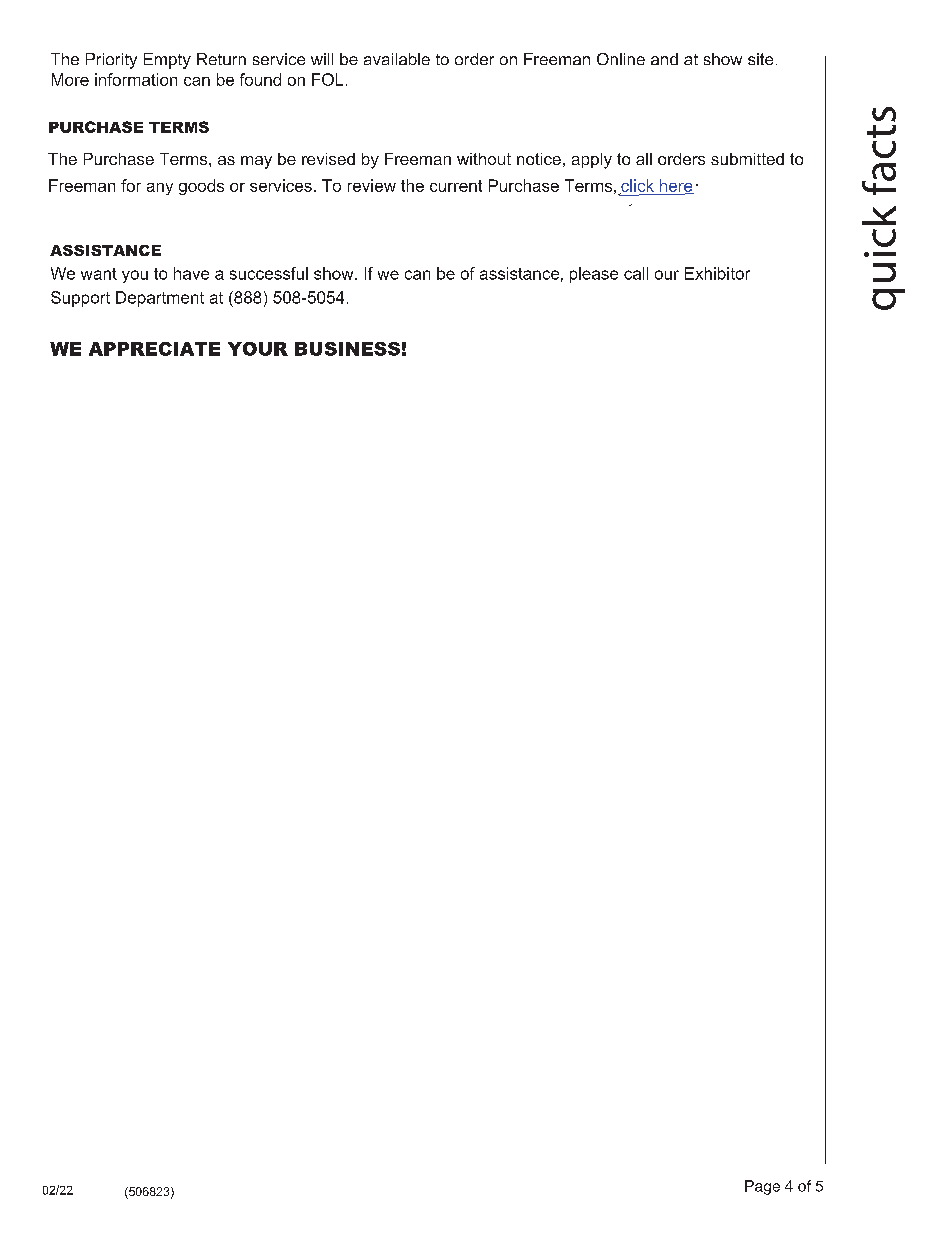  I want to click on Page, so click(762, 1187).
